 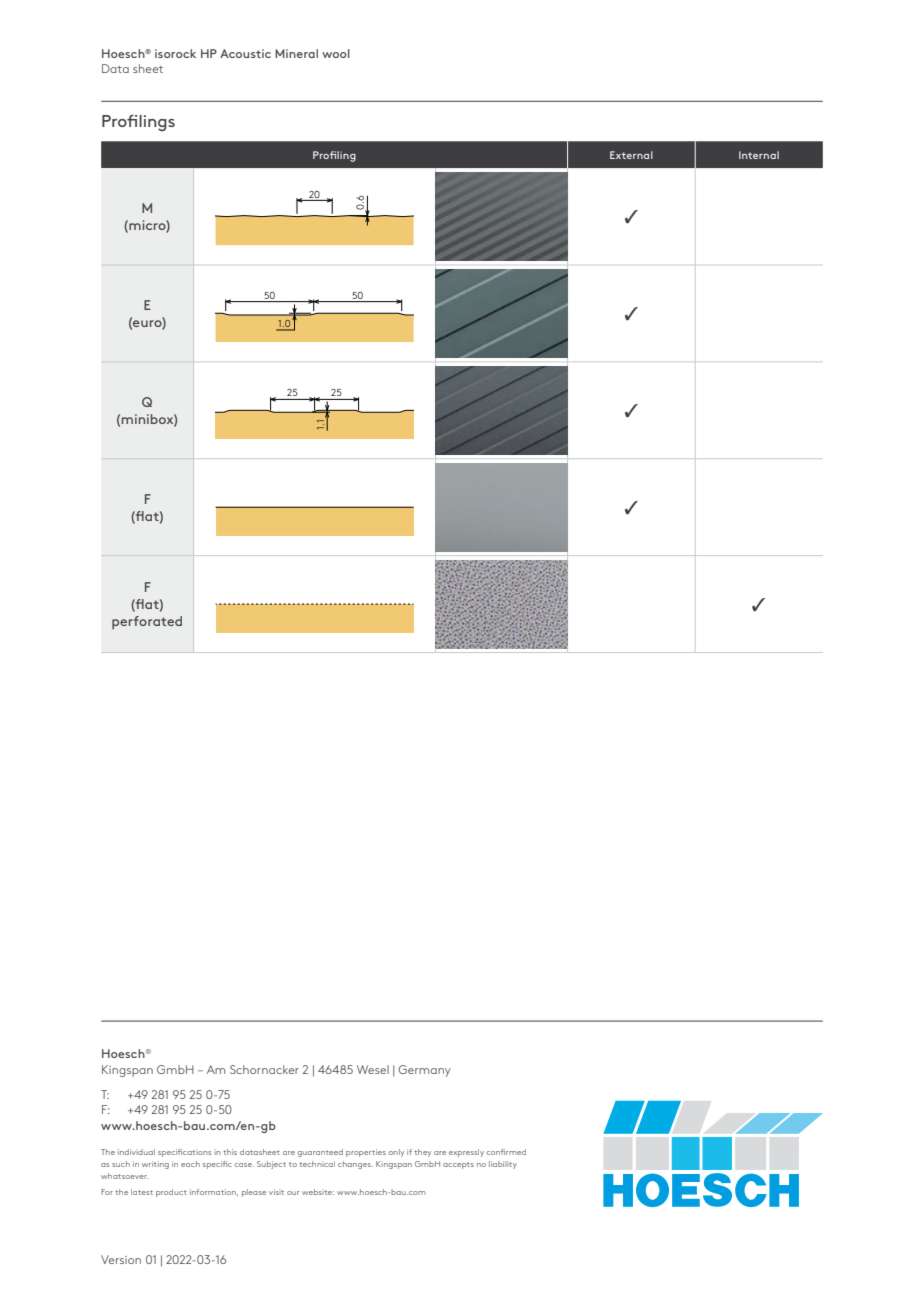 What do you see at coordinates (503, 1165) in the image?
I see `liability` at bounding box center [503, 1165].
